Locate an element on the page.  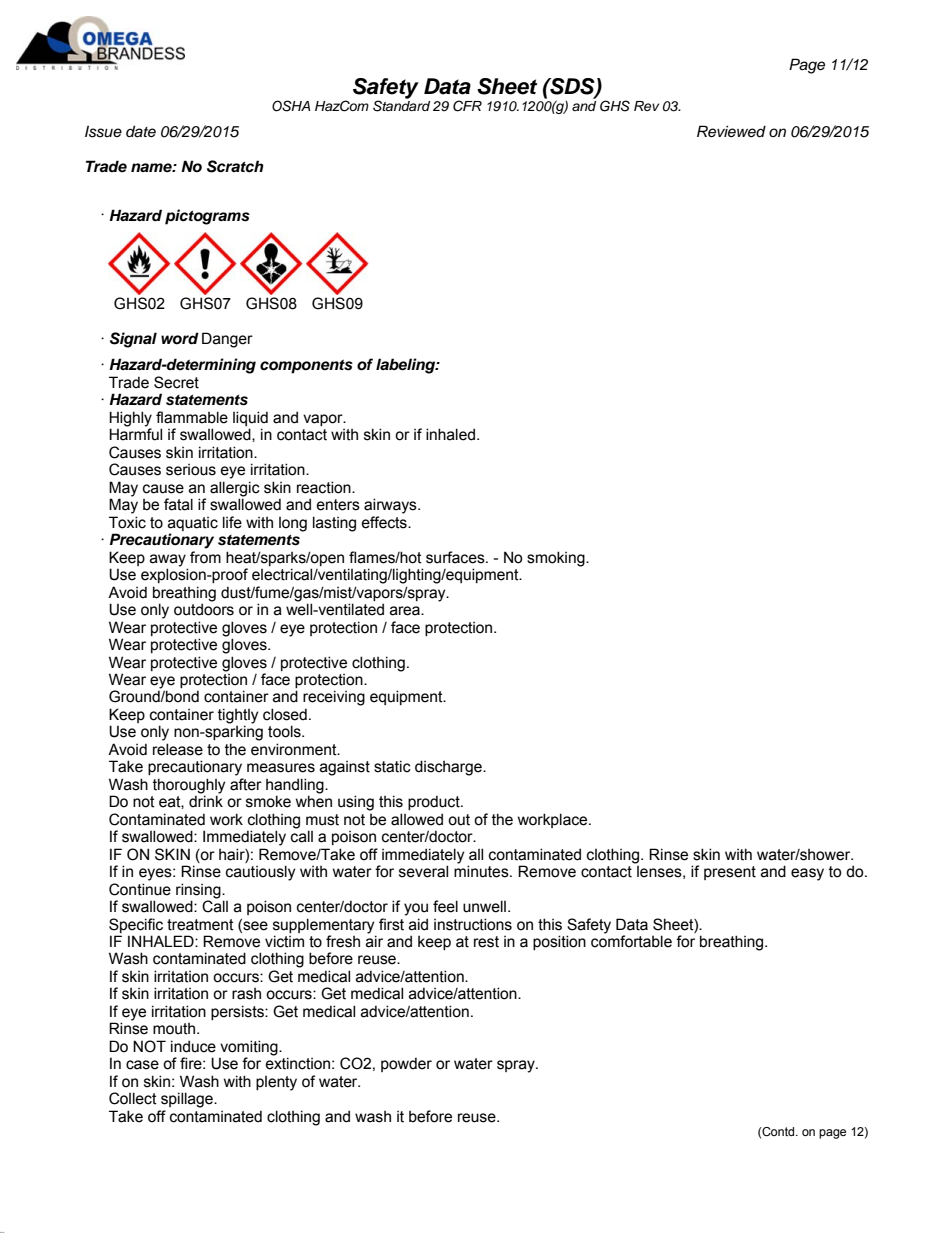
induce is located at coordinates (193, 1046).
